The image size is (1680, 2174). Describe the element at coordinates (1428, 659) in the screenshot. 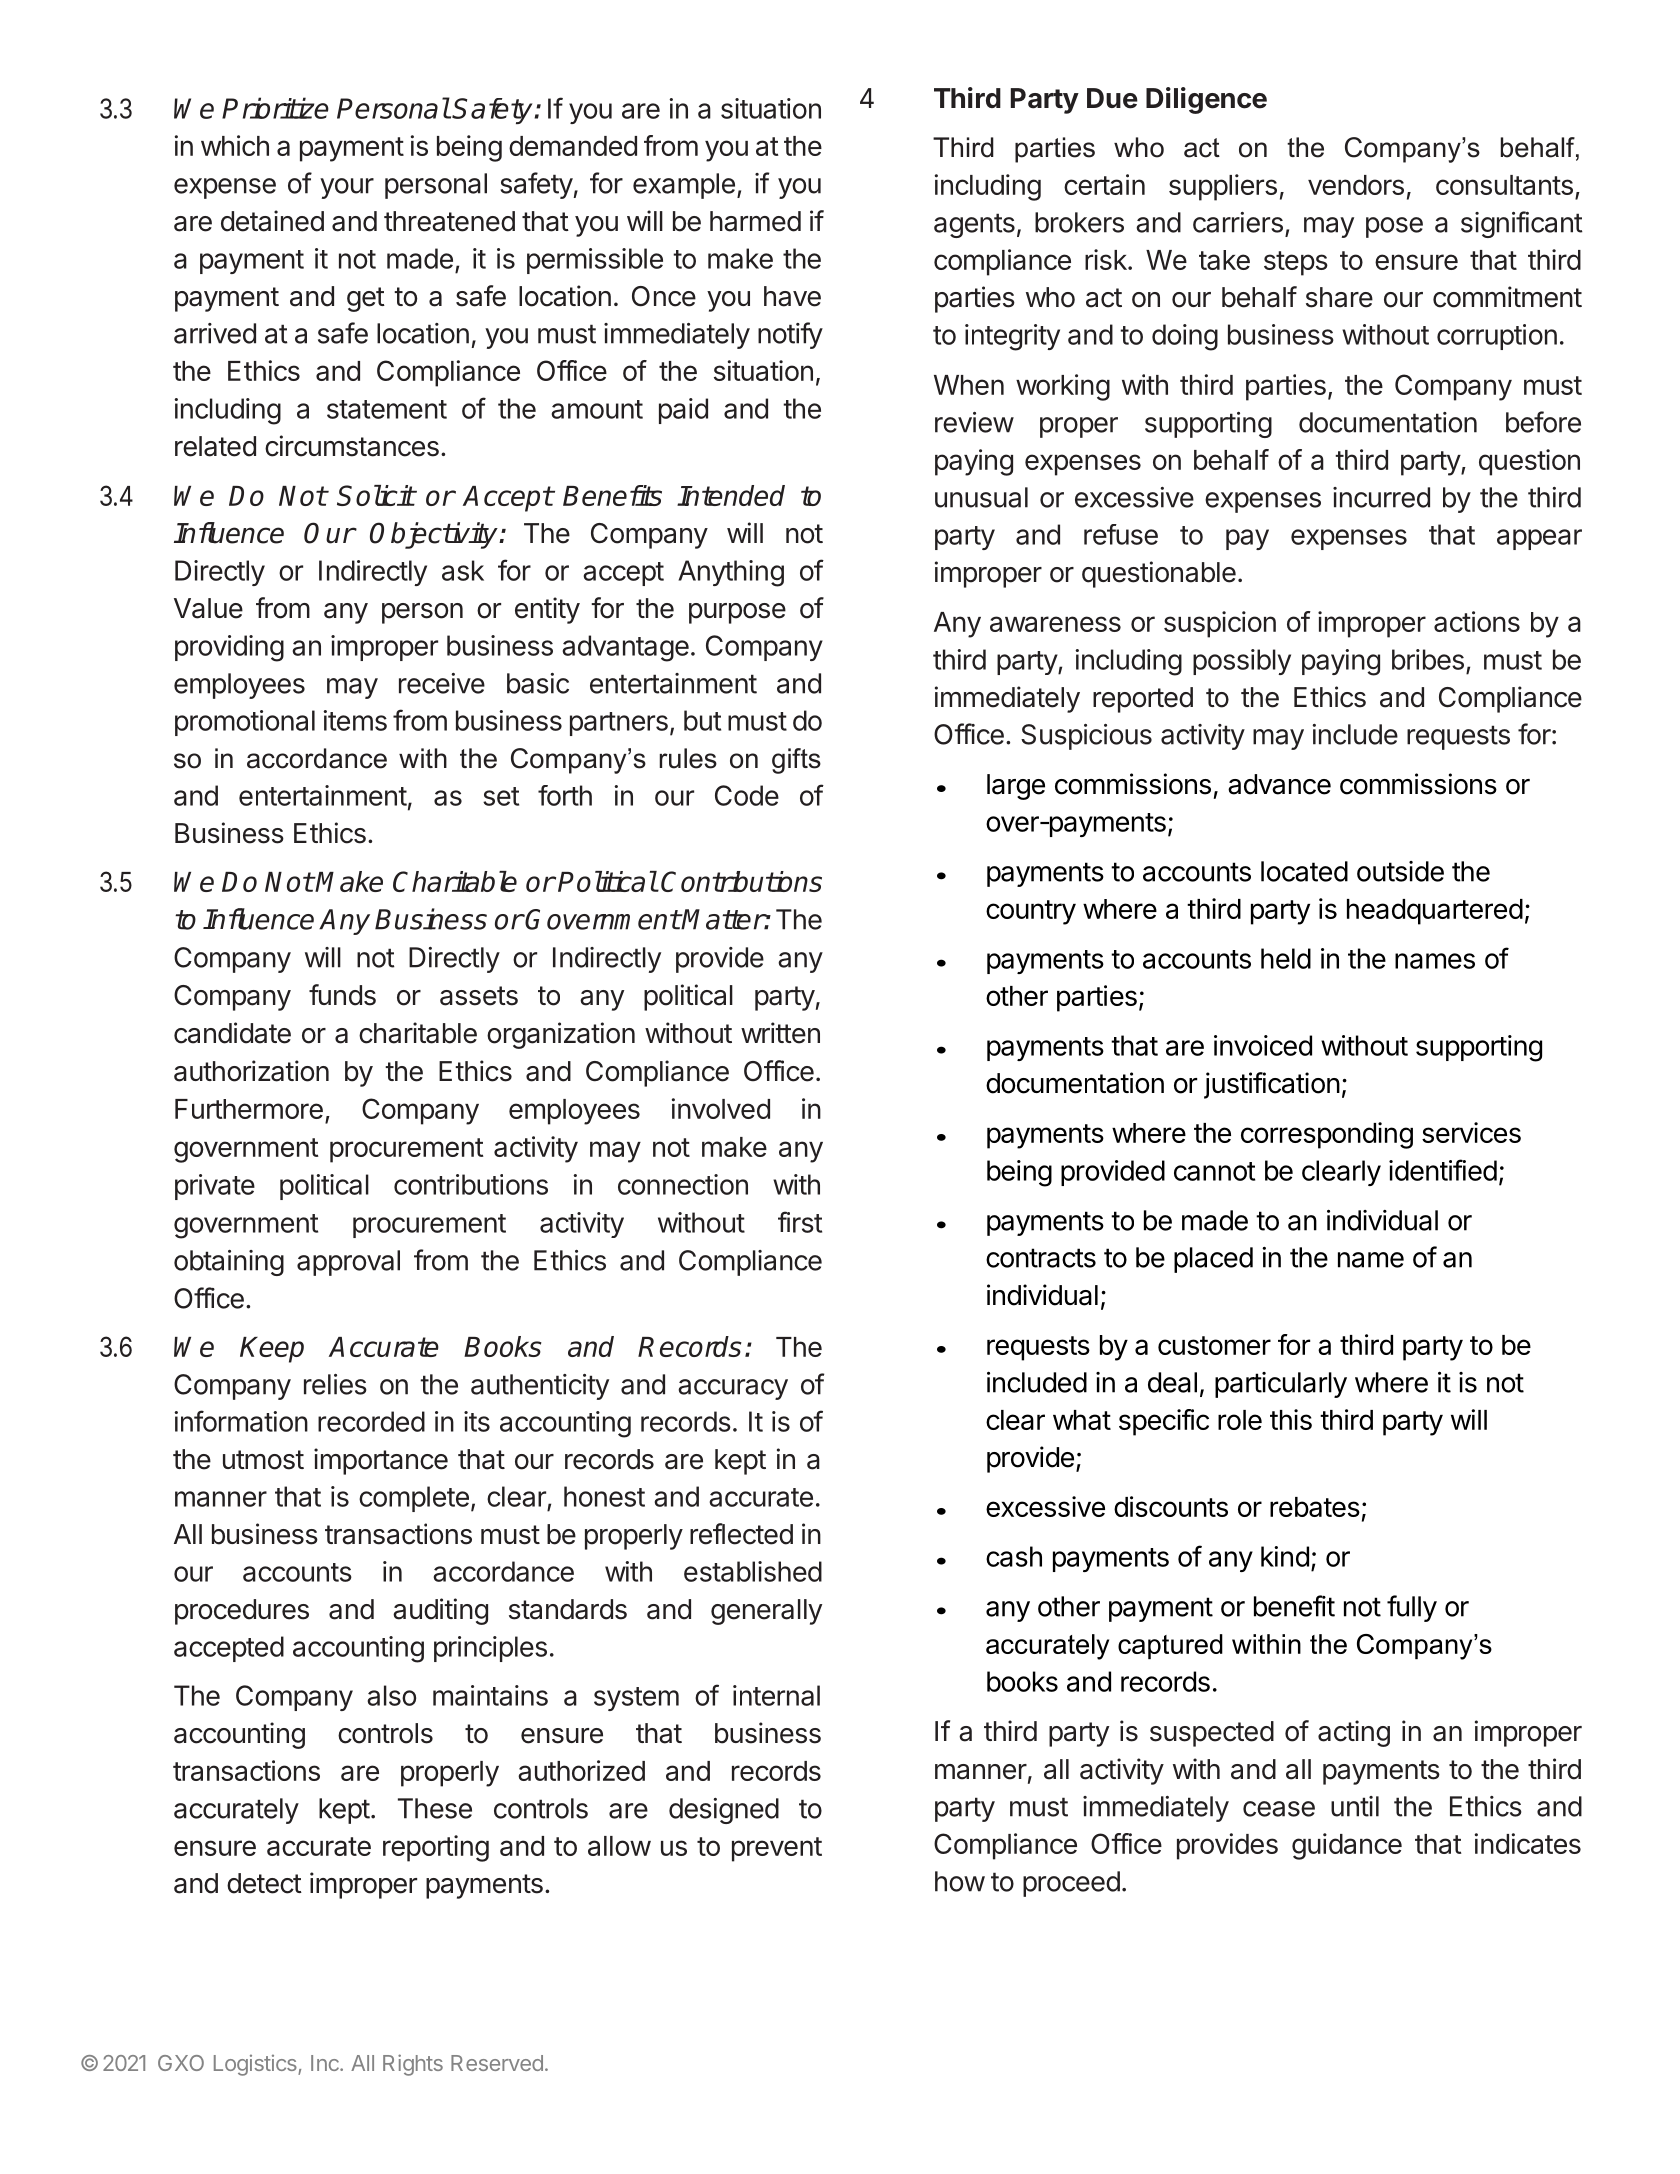

I see `bribes` at that location.
